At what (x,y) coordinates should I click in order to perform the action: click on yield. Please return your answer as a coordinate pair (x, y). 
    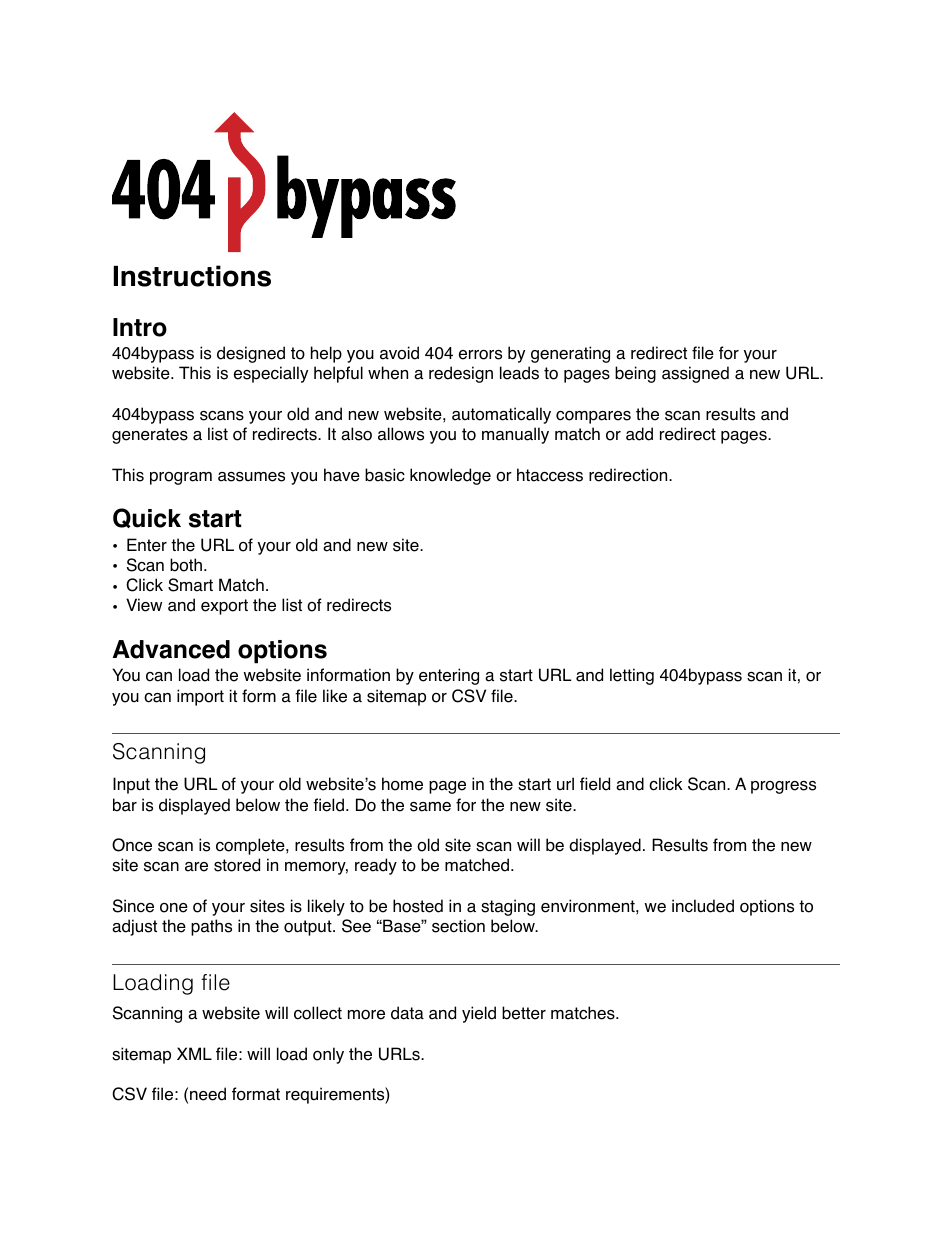
    Looking at the image, I should click on (479, 1014).
